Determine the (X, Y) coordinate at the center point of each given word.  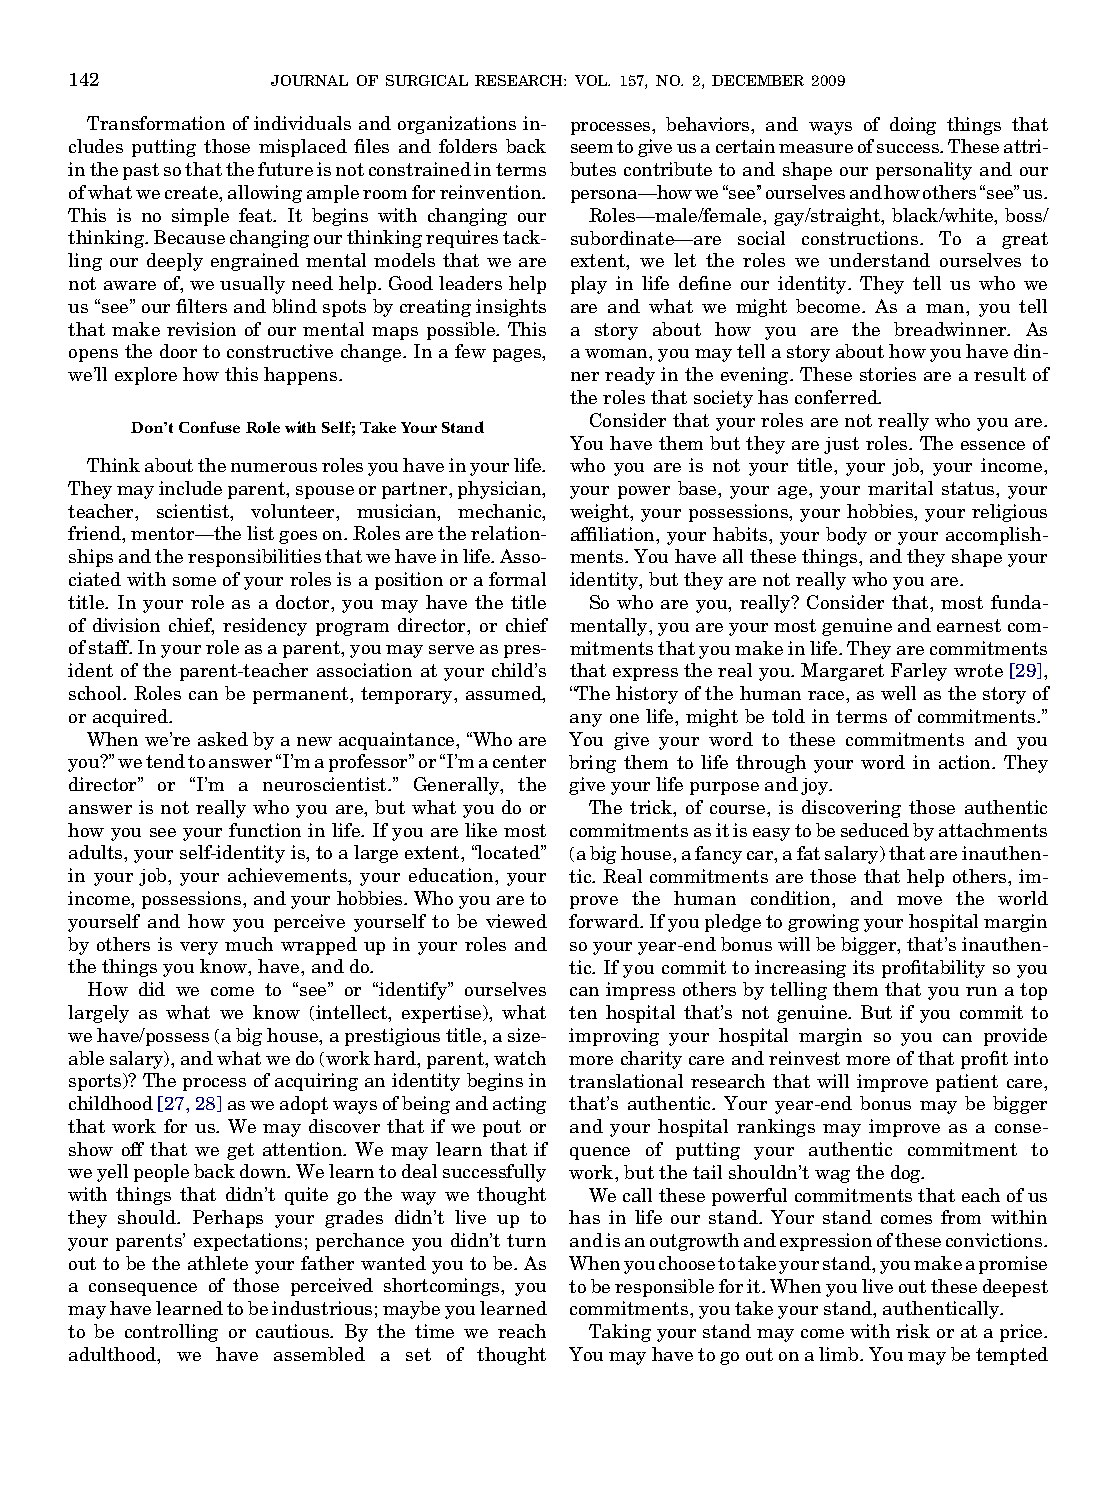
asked (223, 739)
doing (913, 126)
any (586, 720)
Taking (620, 1333)
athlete (218, 1263)
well (898, 693)
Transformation (156, 123)
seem (592, 148)
